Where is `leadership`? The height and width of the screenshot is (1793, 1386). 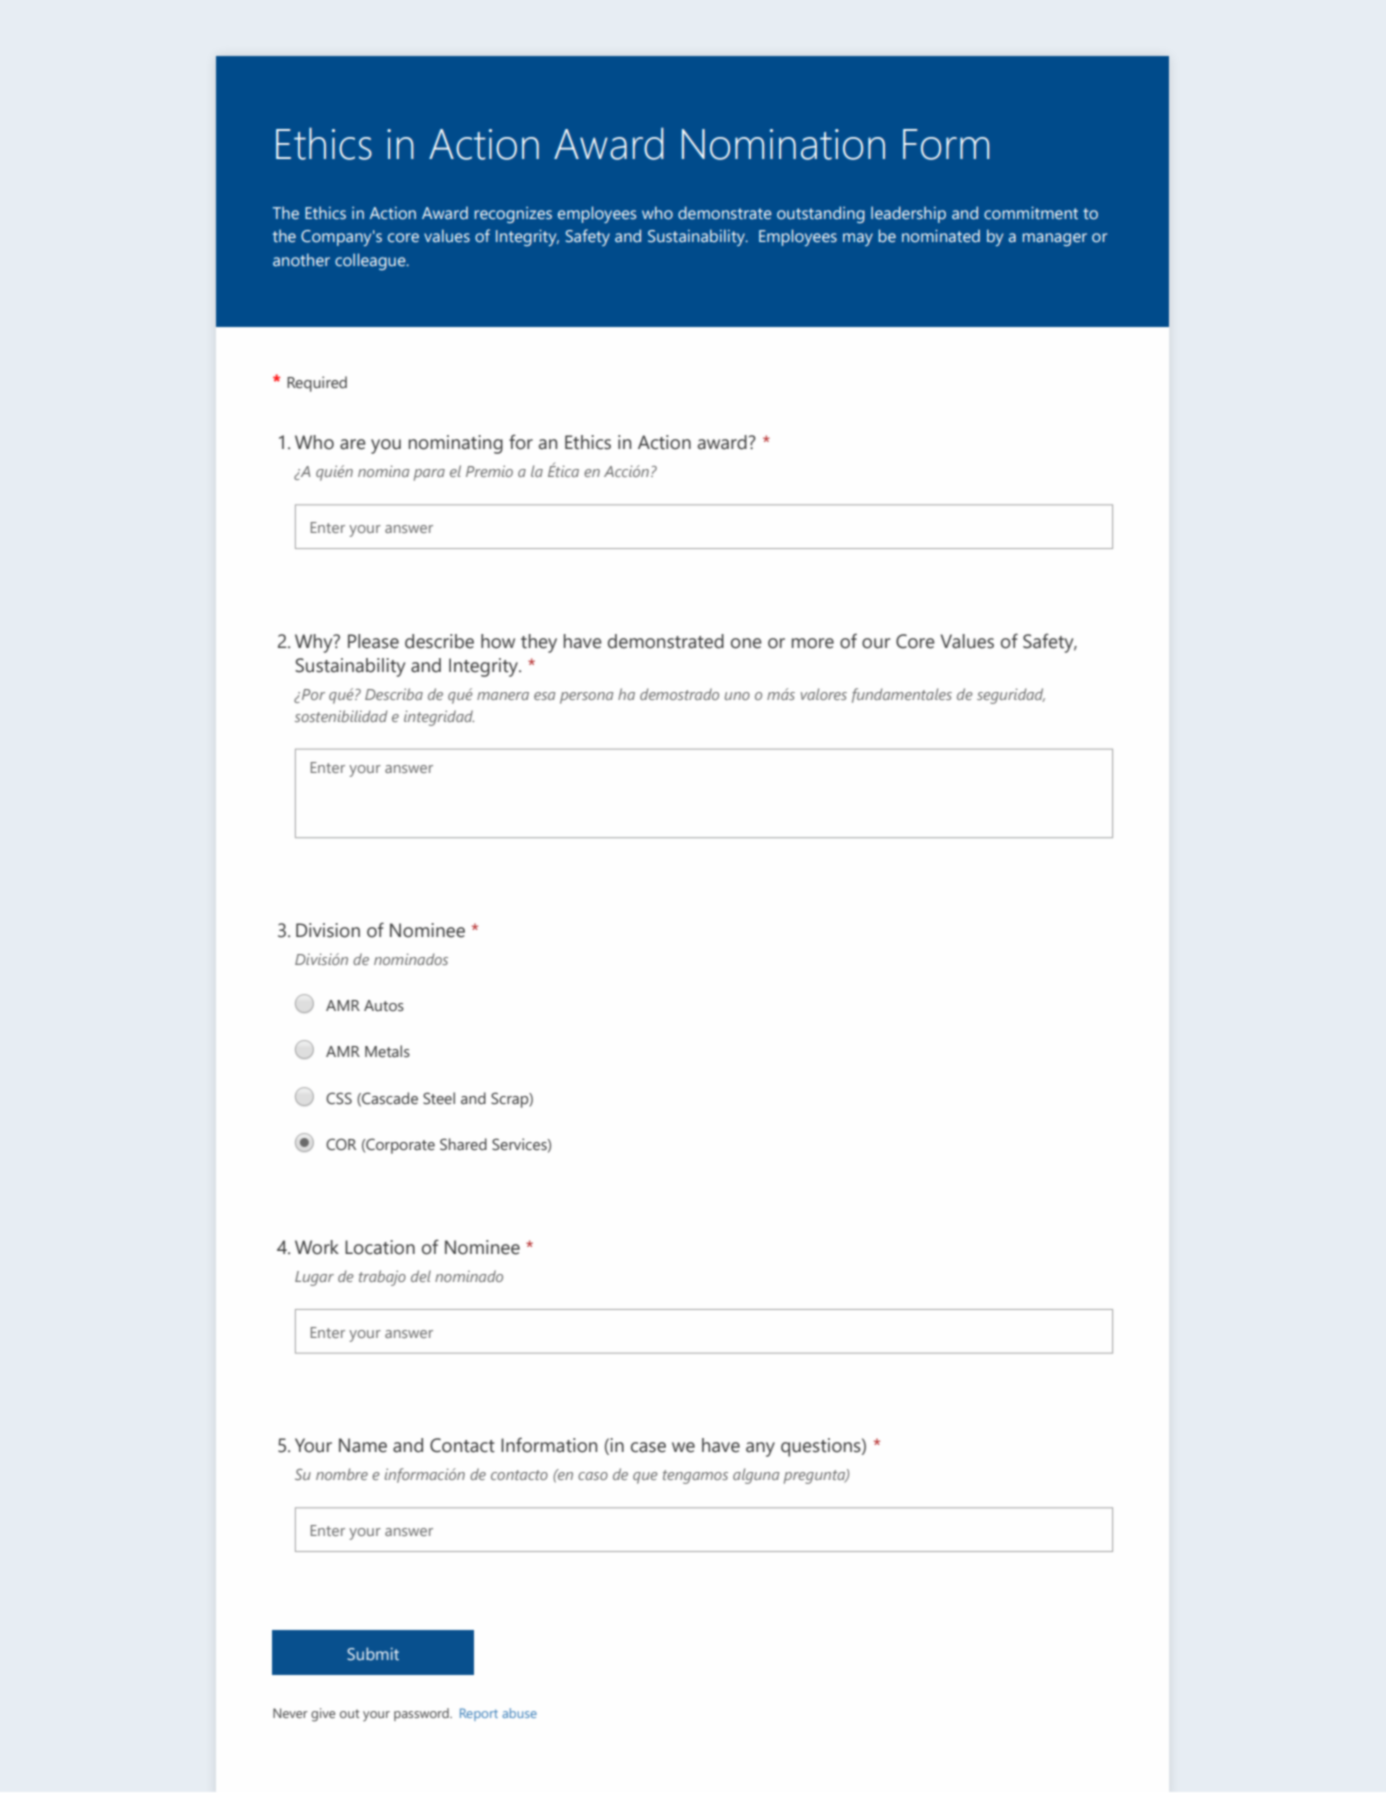 leadership is located at coordinates (908, 214).
